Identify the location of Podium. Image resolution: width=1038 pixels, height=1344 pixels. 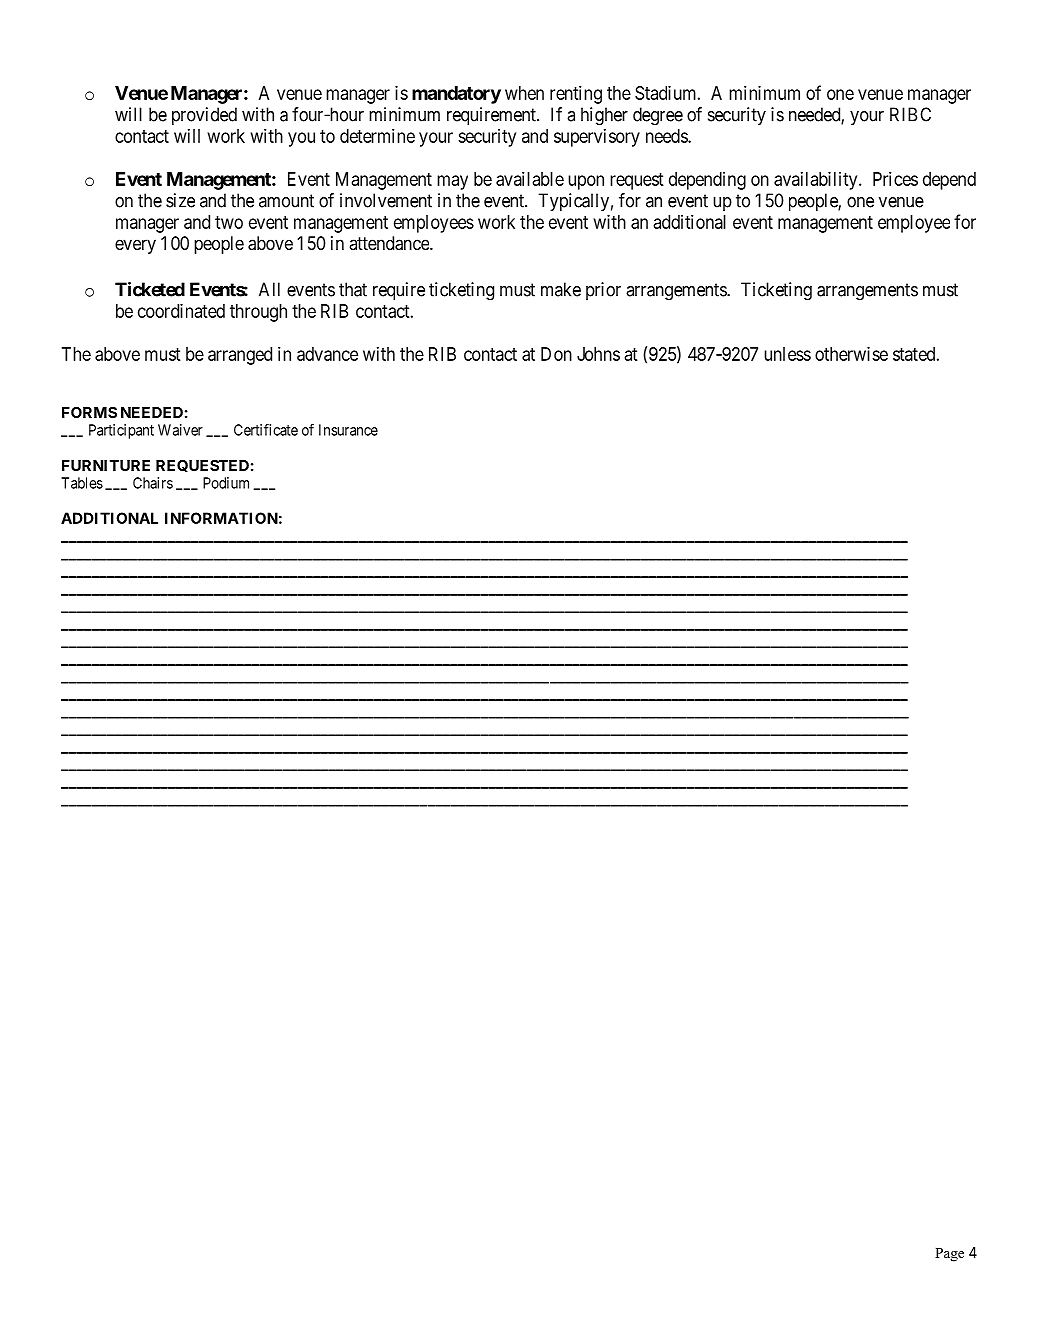
(226, 483).
